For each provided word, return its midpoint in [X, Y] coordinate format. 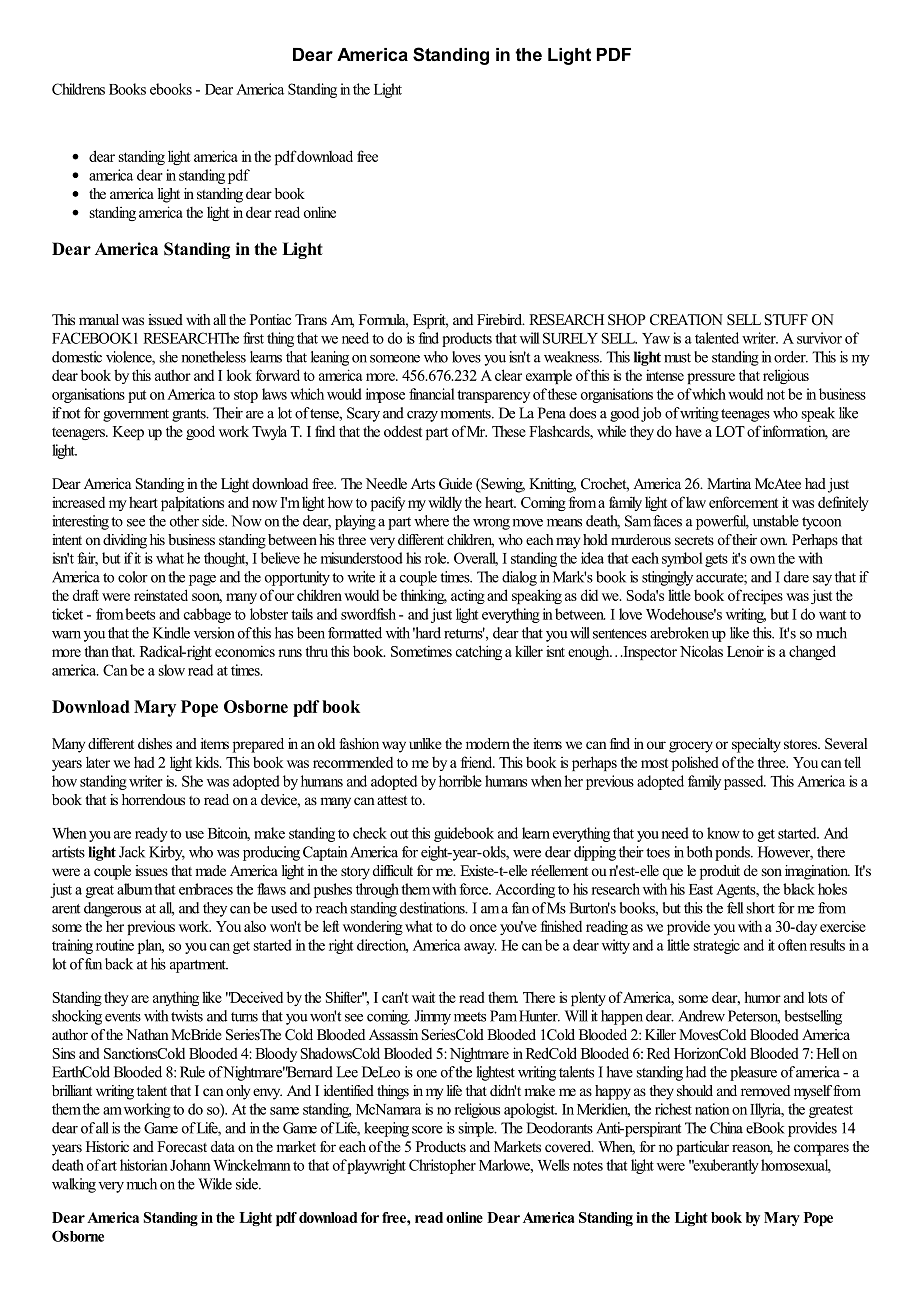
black [799, 889]
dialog [519, 578]
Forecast [182, 1146]
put [137, 396]
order [791, 357]
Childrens [78, 89]
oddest [403, 431]
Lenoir [745, 651]
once [483, 928]
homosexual [796, 1166]
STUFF [786, 320]
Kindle [171, 633]
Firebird [501, 319]
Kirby [167, 853]
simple [477, 1129]
